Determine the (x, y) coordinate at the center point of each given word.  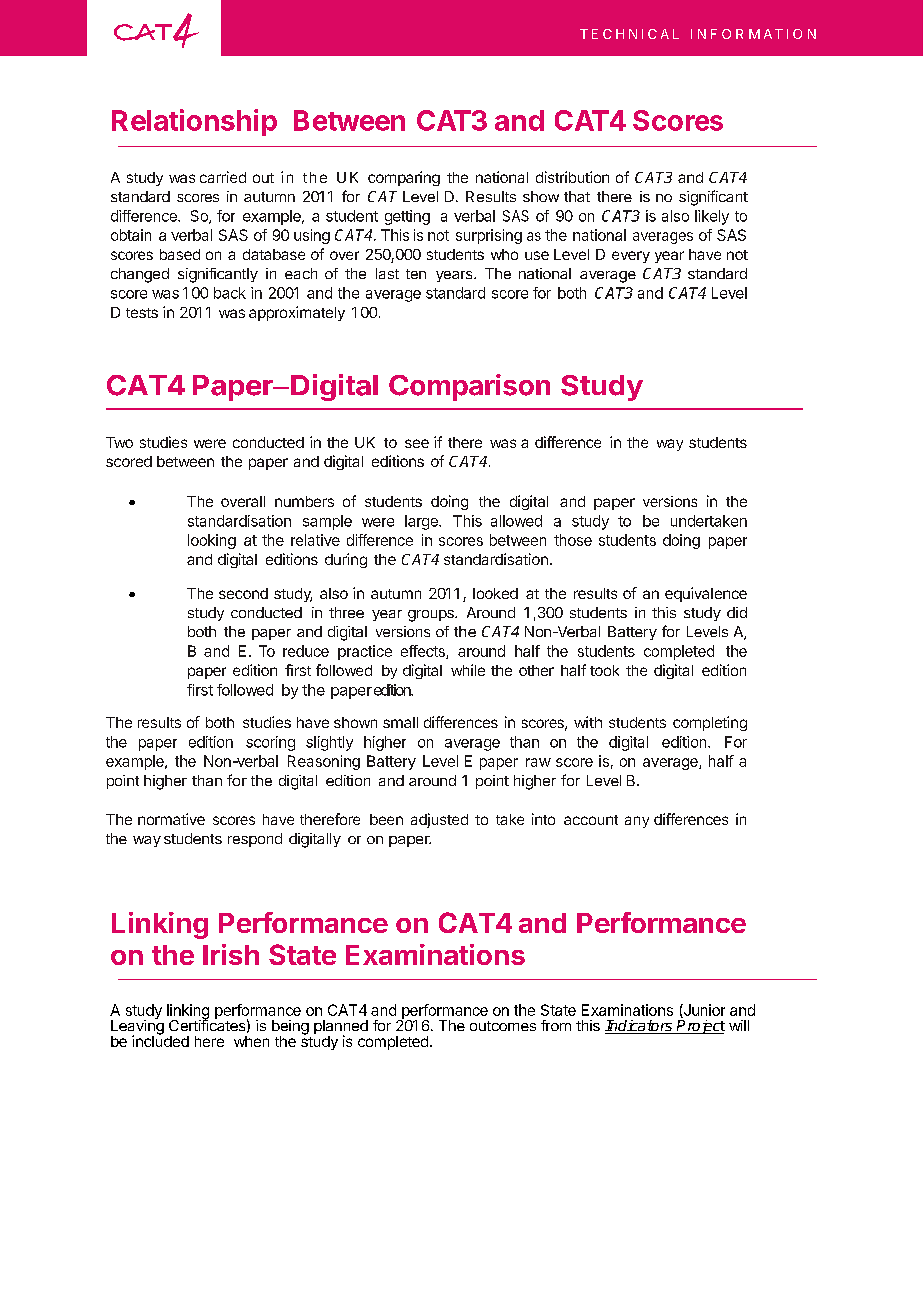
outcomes (503, 1026)
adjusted (439, 820)
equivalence (706, 594)
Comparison (469, 387)
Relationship (194, 122)
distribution (572, 177)
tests (142, 313)
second (243, 593)
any (637, 822)
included (160, 1040)
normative (171, 819)
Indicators (640, 1027)
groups (432, 616)
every (631, 257)
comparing (404, 178)
